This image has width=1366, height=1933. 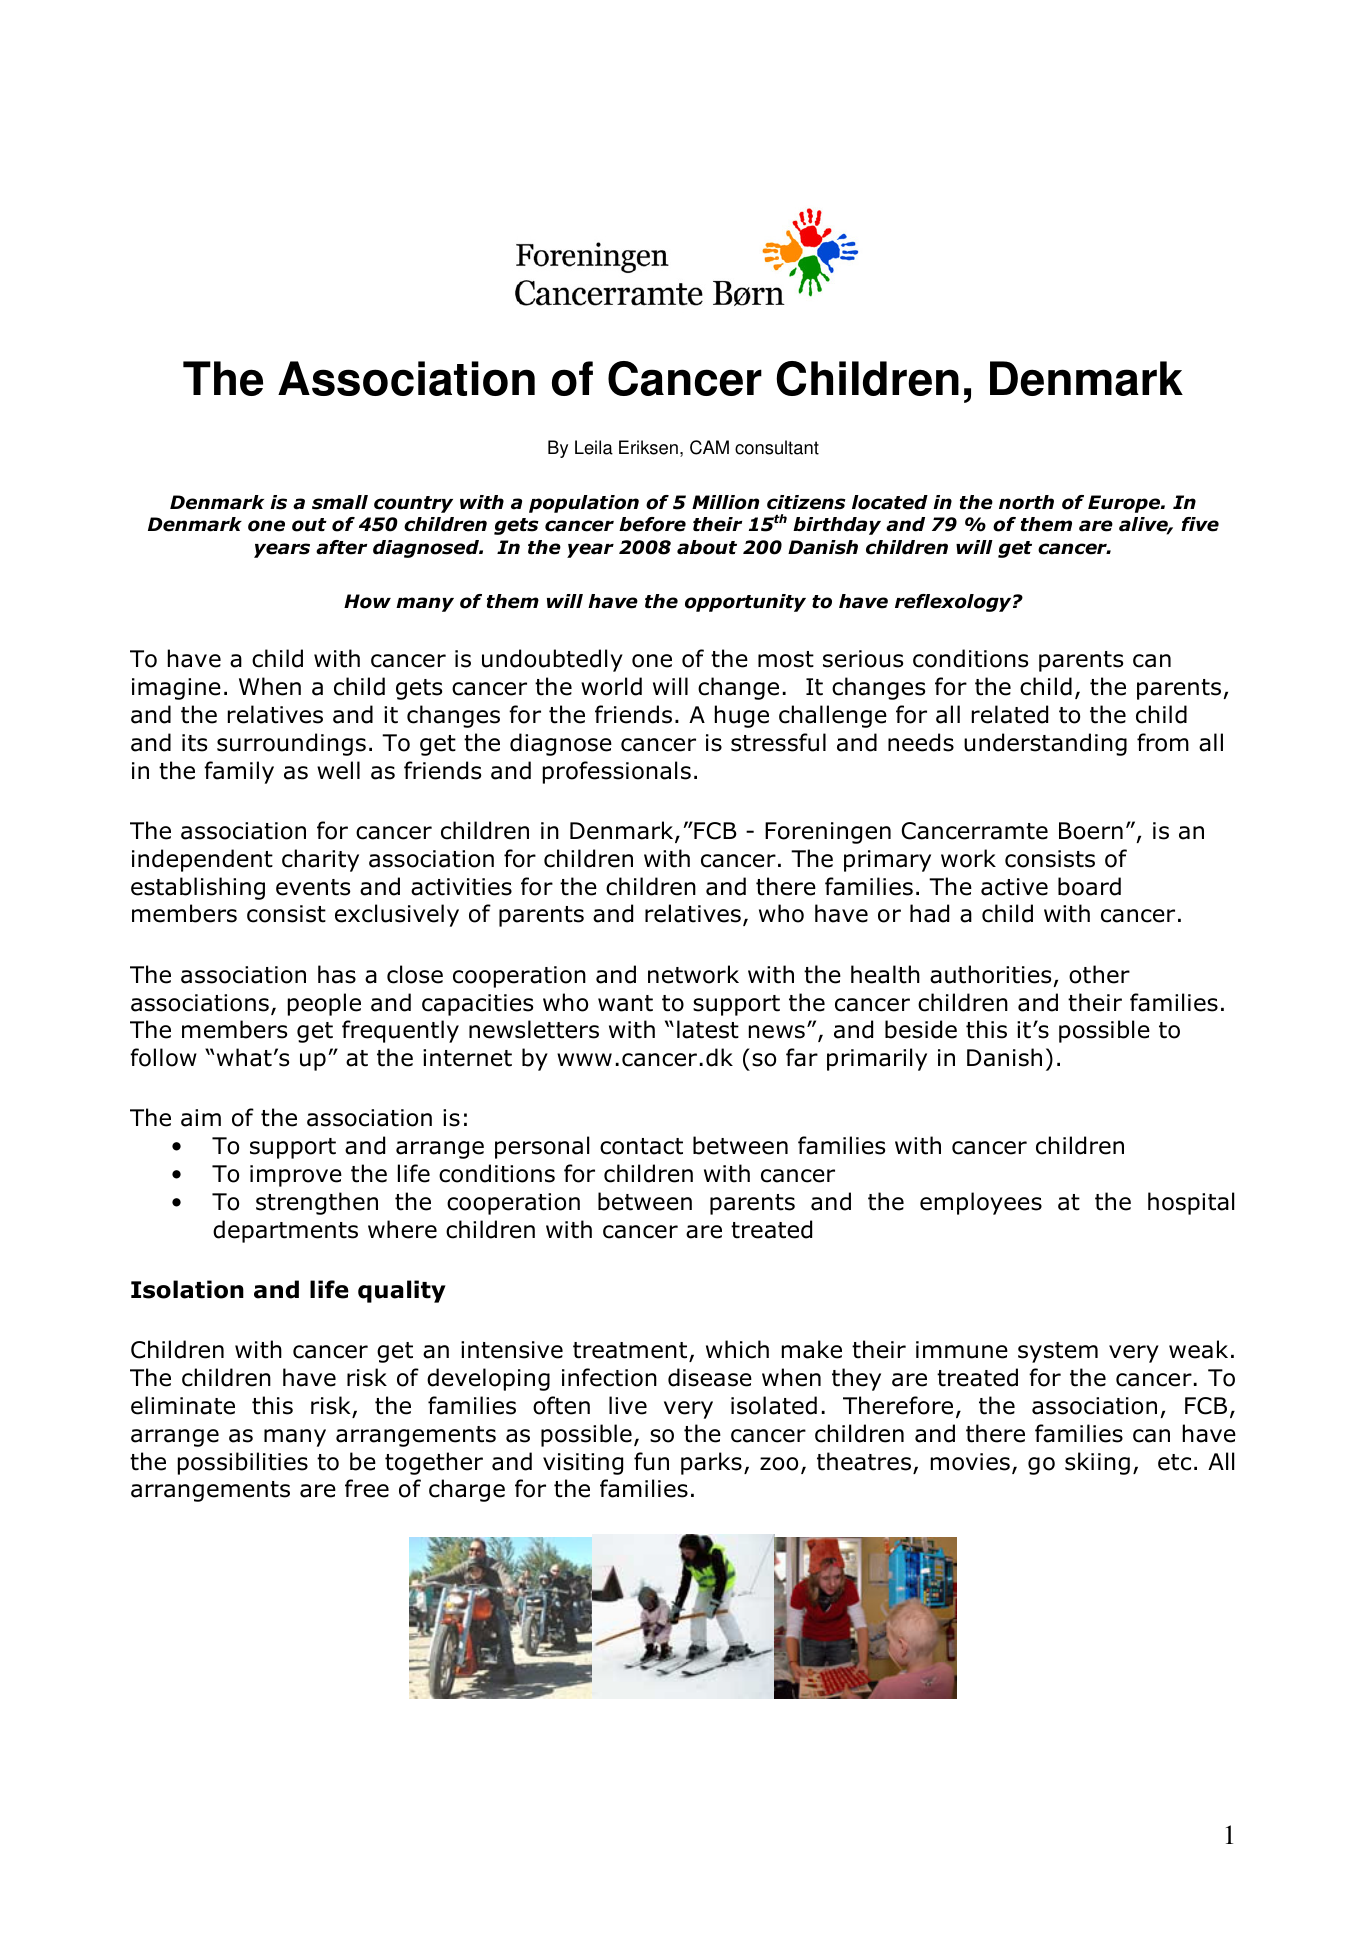 I want to click on north, so click(x=1026, y=502).
